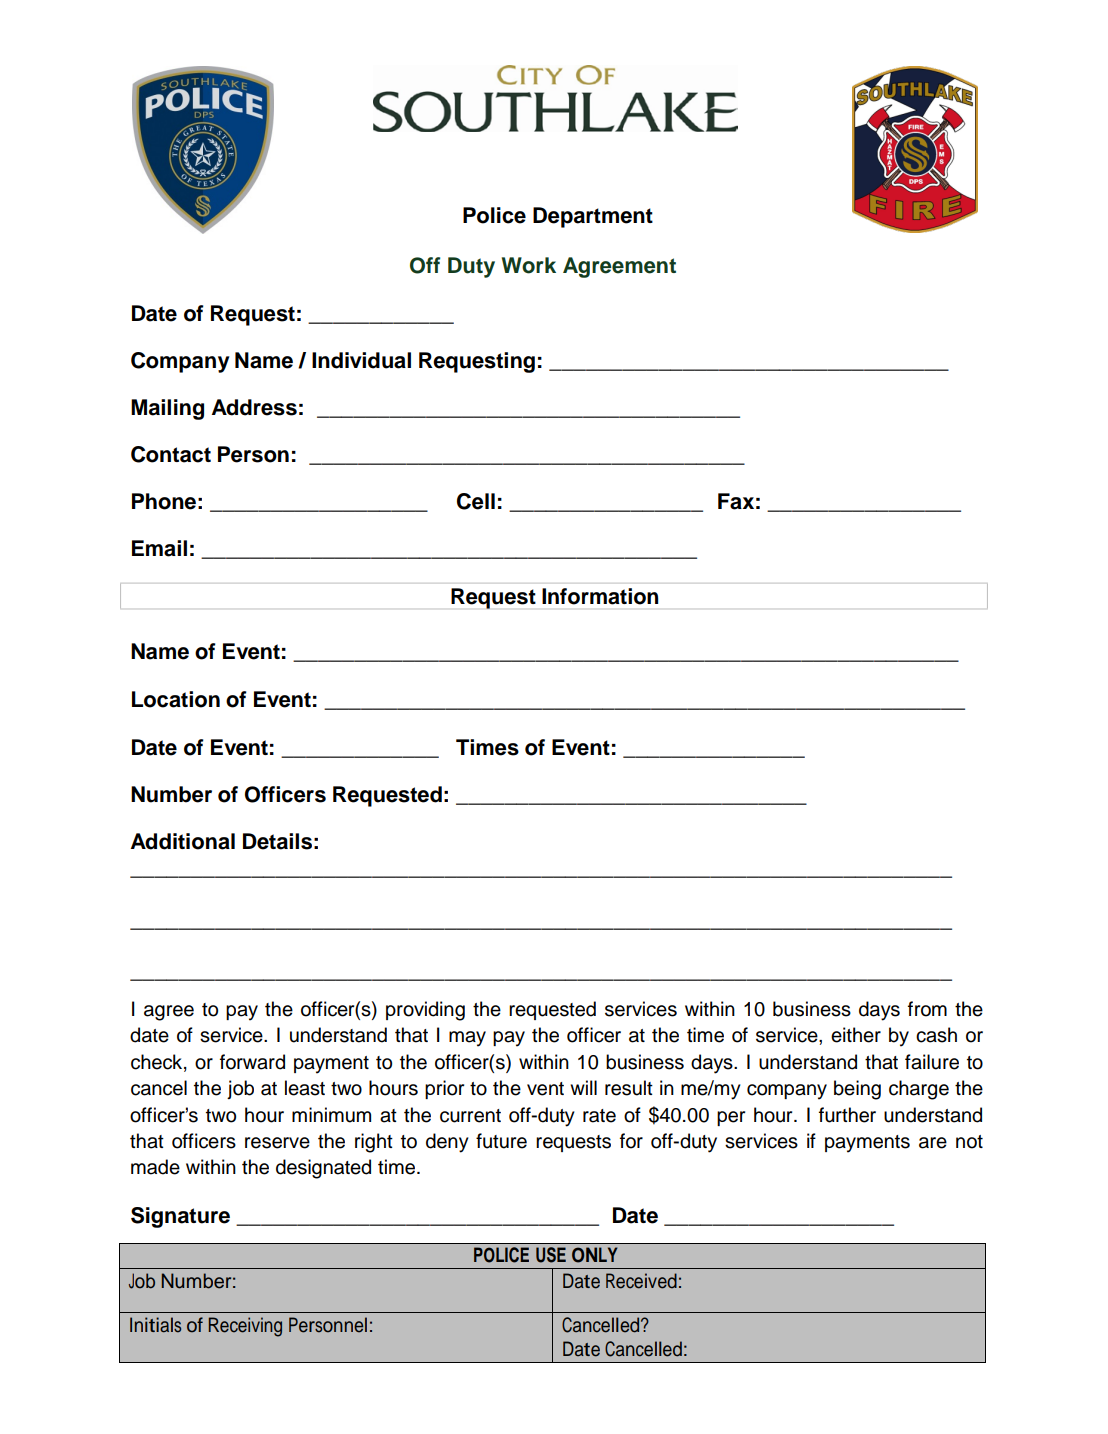  I want to click on from, so click(927, 1009).
